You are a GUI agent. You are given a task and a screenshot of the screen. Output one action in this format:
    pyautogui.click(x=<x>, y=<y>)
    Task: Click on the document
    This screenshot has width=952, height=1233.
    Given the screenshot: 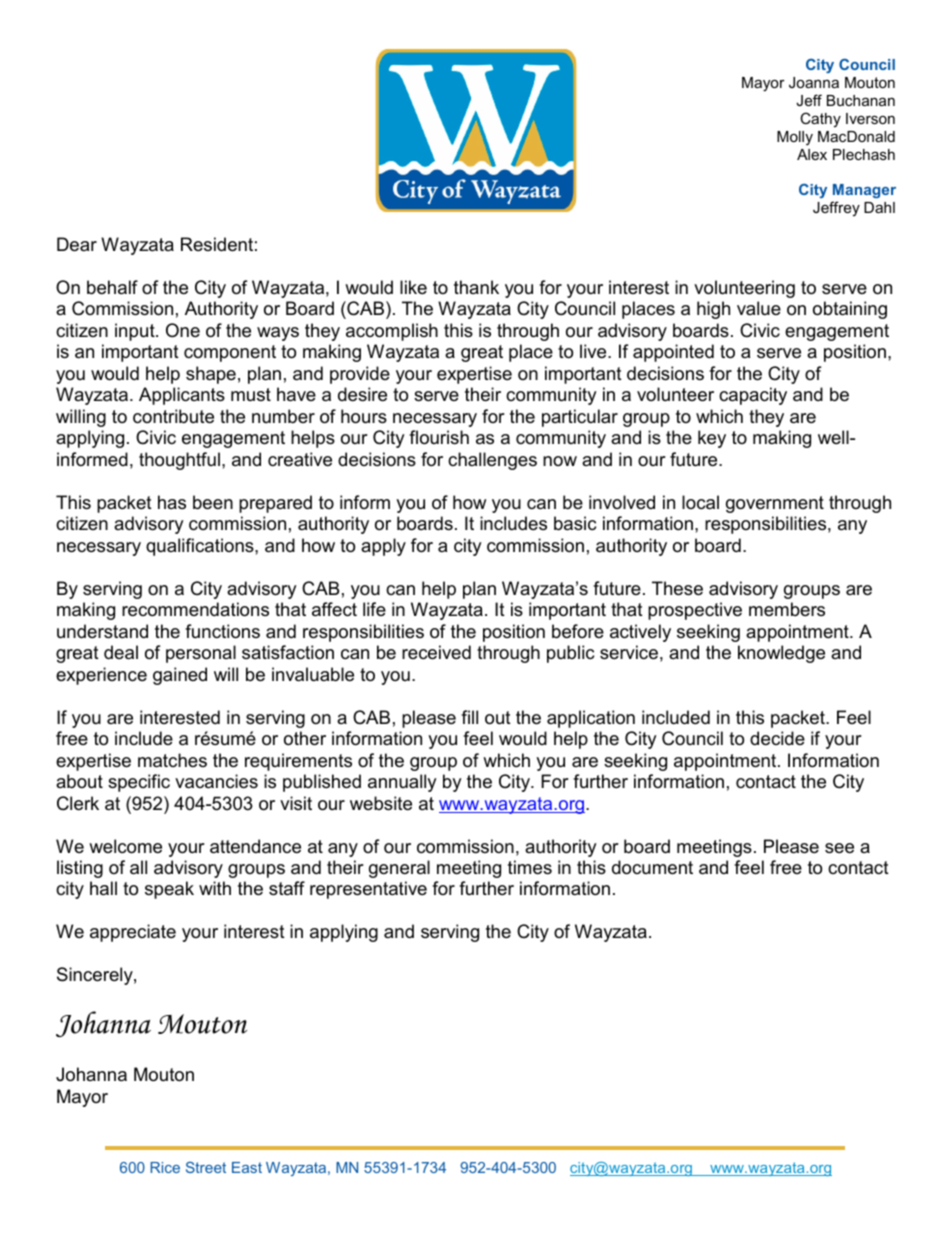 What is the action you would take?
    pyautogui.click(x=652, y=867)
